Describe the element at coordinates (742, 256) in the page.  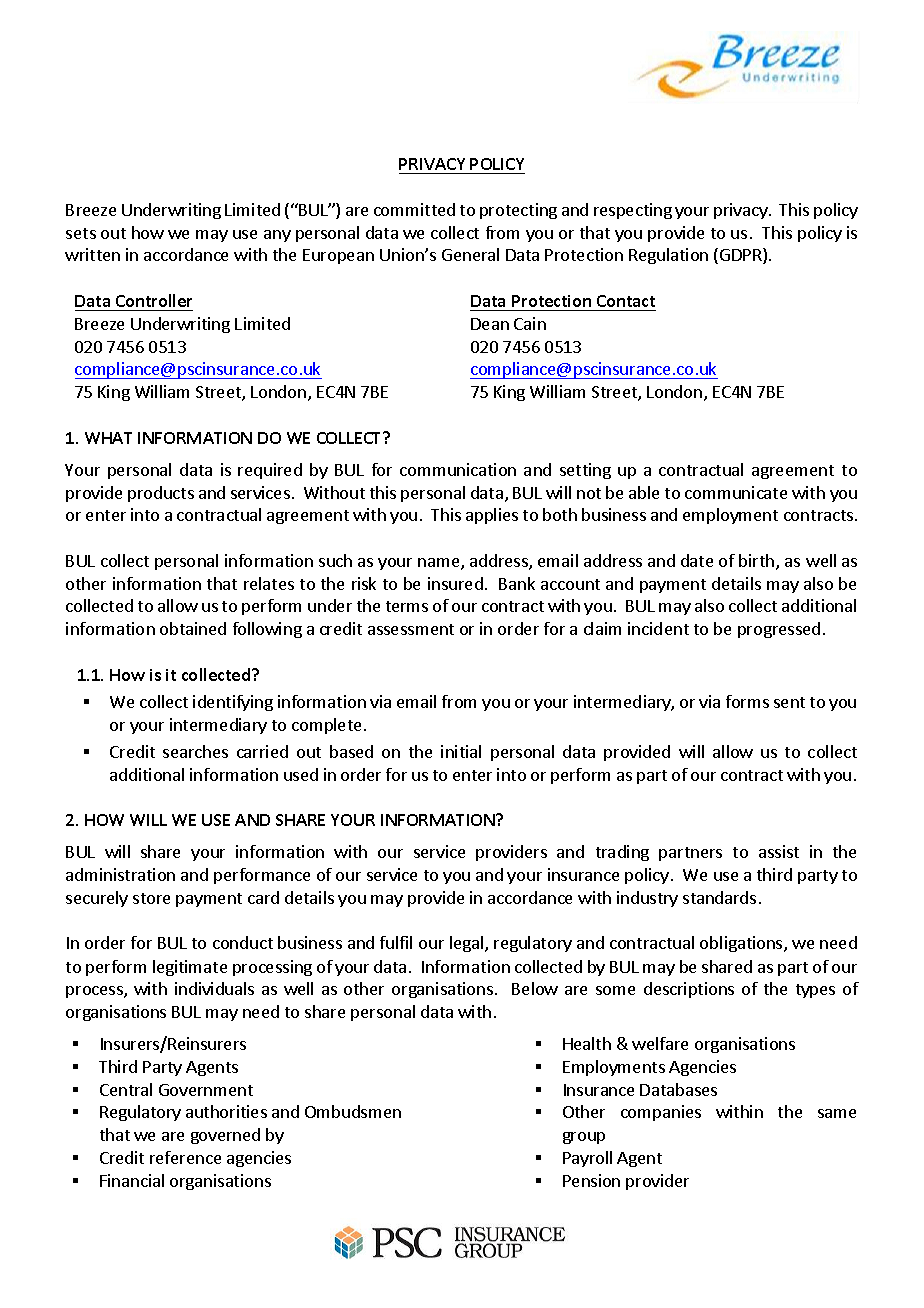
I see `GDPR` at that location.
